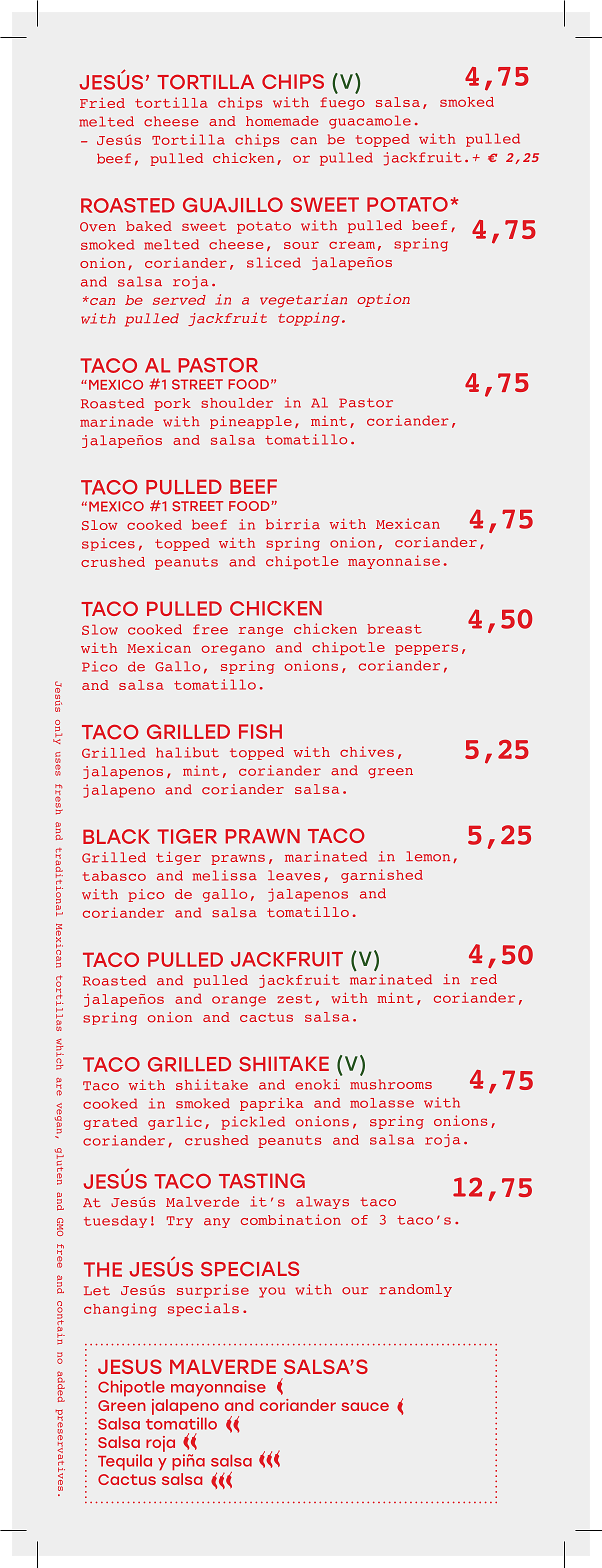  I want to click on randomly, so click(415, 1290).
